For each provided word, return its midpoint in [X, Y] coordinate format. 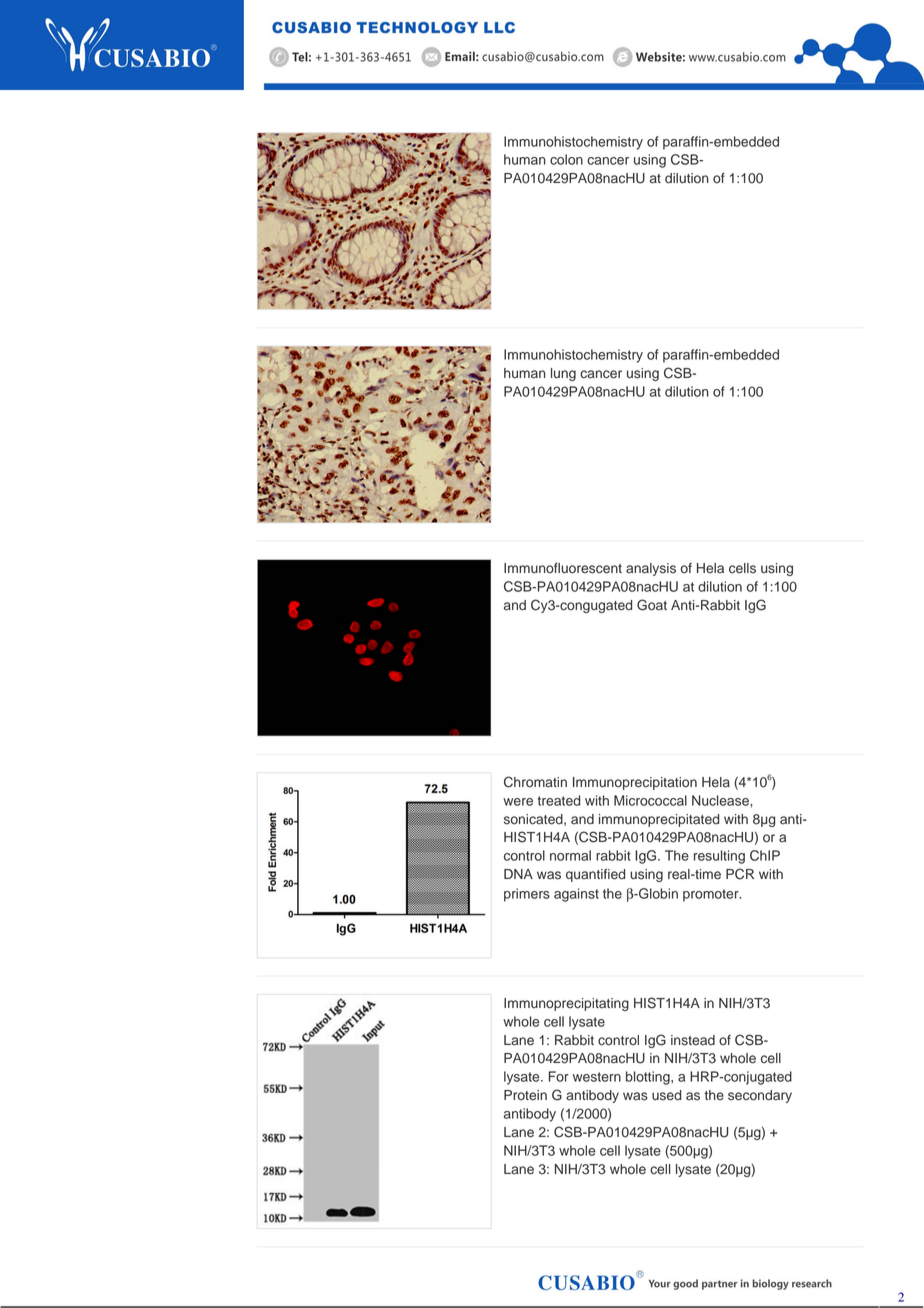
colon [566, 159]
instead [693, 1040]
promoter [712, 895]
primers [527, 895]
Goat [652, 605]
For [559, 1076]
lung [563, 374]
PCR [740, 874]
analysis [651, 569]
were [518, 802]
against [576, 895]
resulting [719, 857]
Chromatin [535, 782]
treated [559, 800]
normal [570, 855]
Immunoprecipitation [635, 783]
